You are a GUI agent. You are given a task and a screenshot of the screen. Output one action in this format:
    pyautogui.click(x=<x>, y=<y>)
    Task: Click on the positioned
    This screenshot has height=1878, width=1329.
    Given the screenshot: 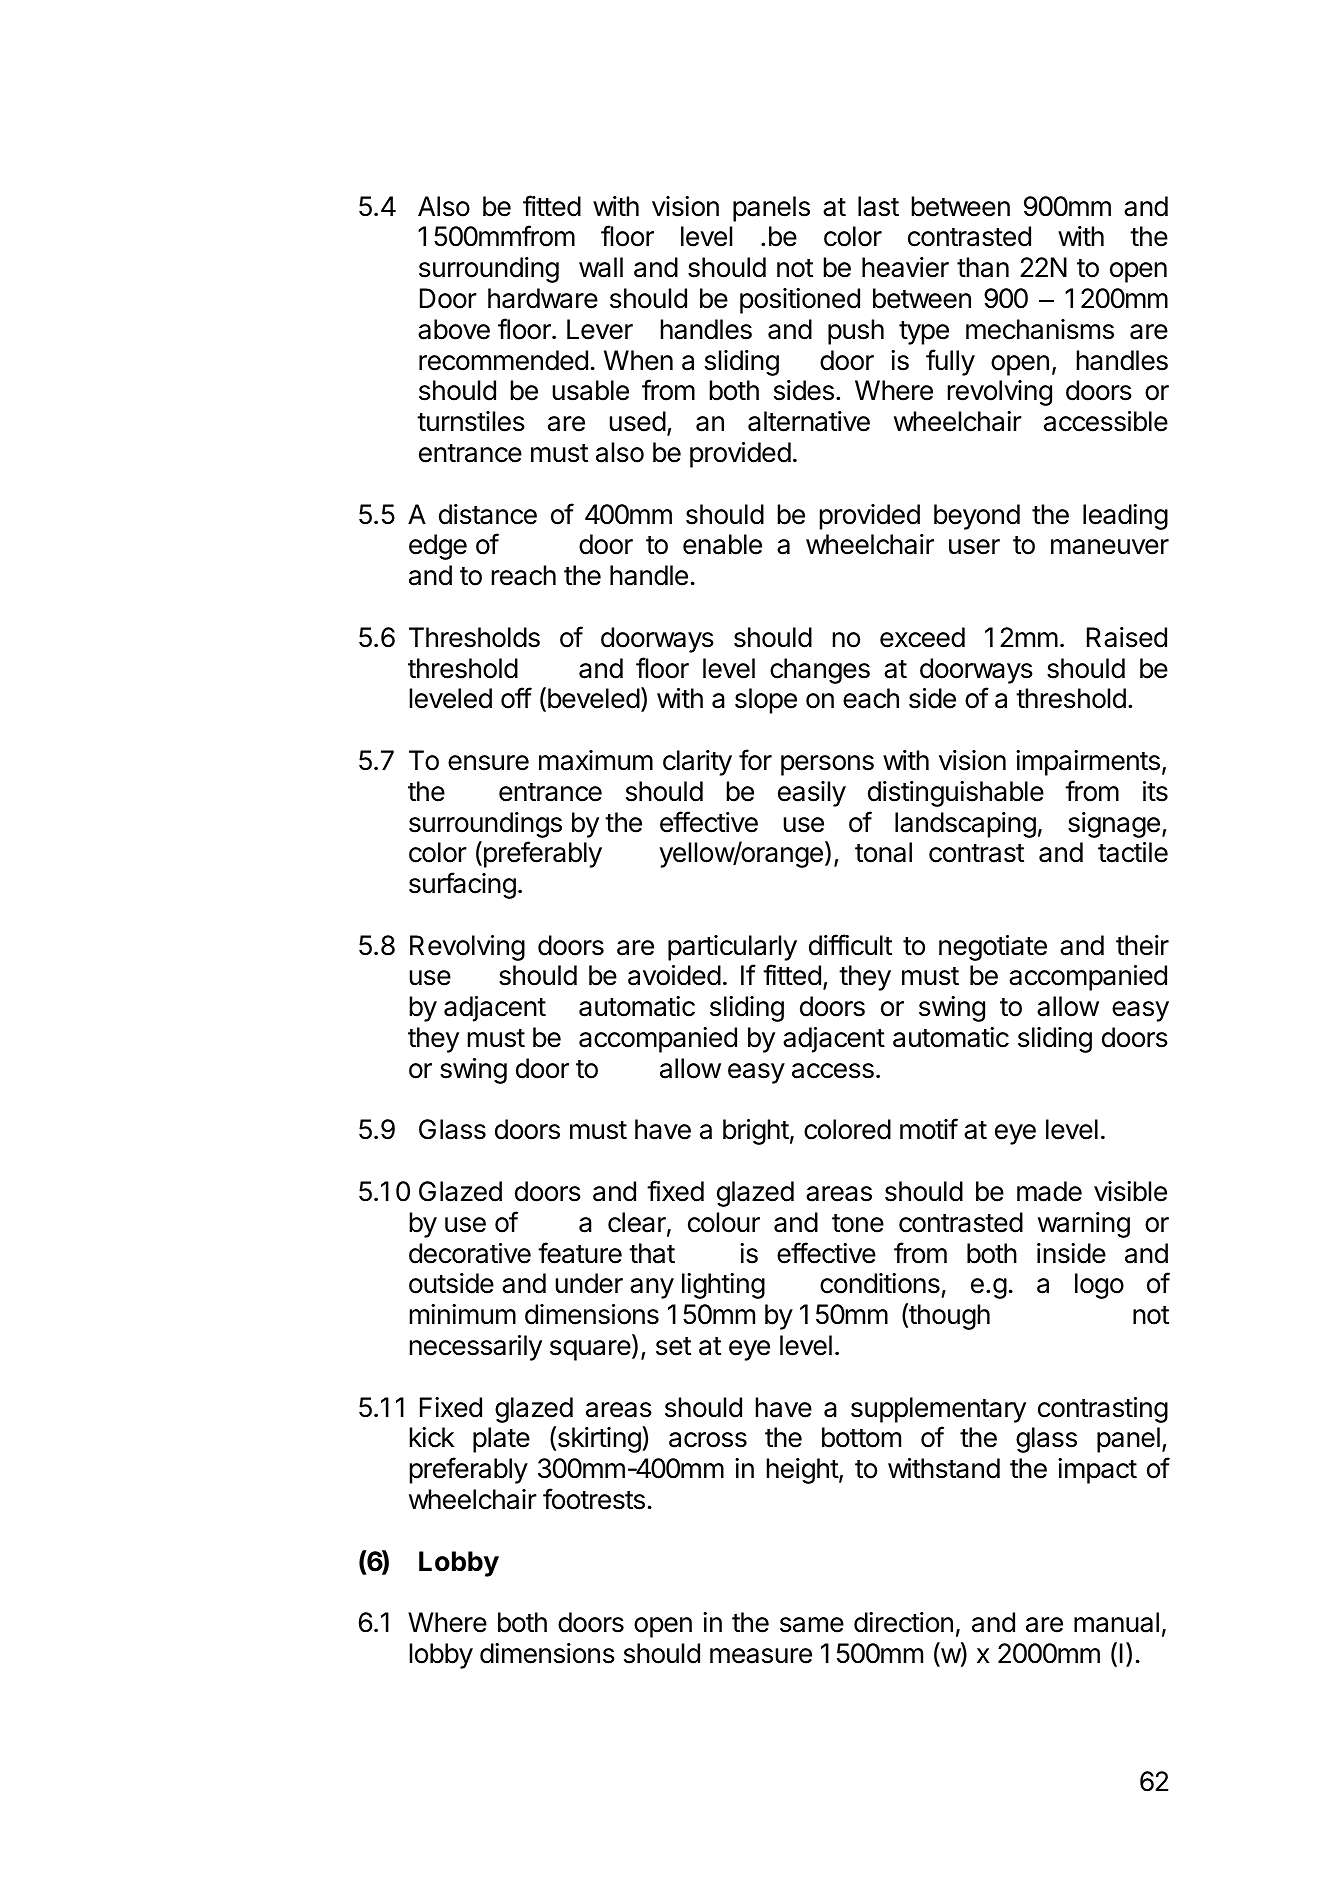 What is the action you would take?
    pyautogui.click(x=800, y=301)
